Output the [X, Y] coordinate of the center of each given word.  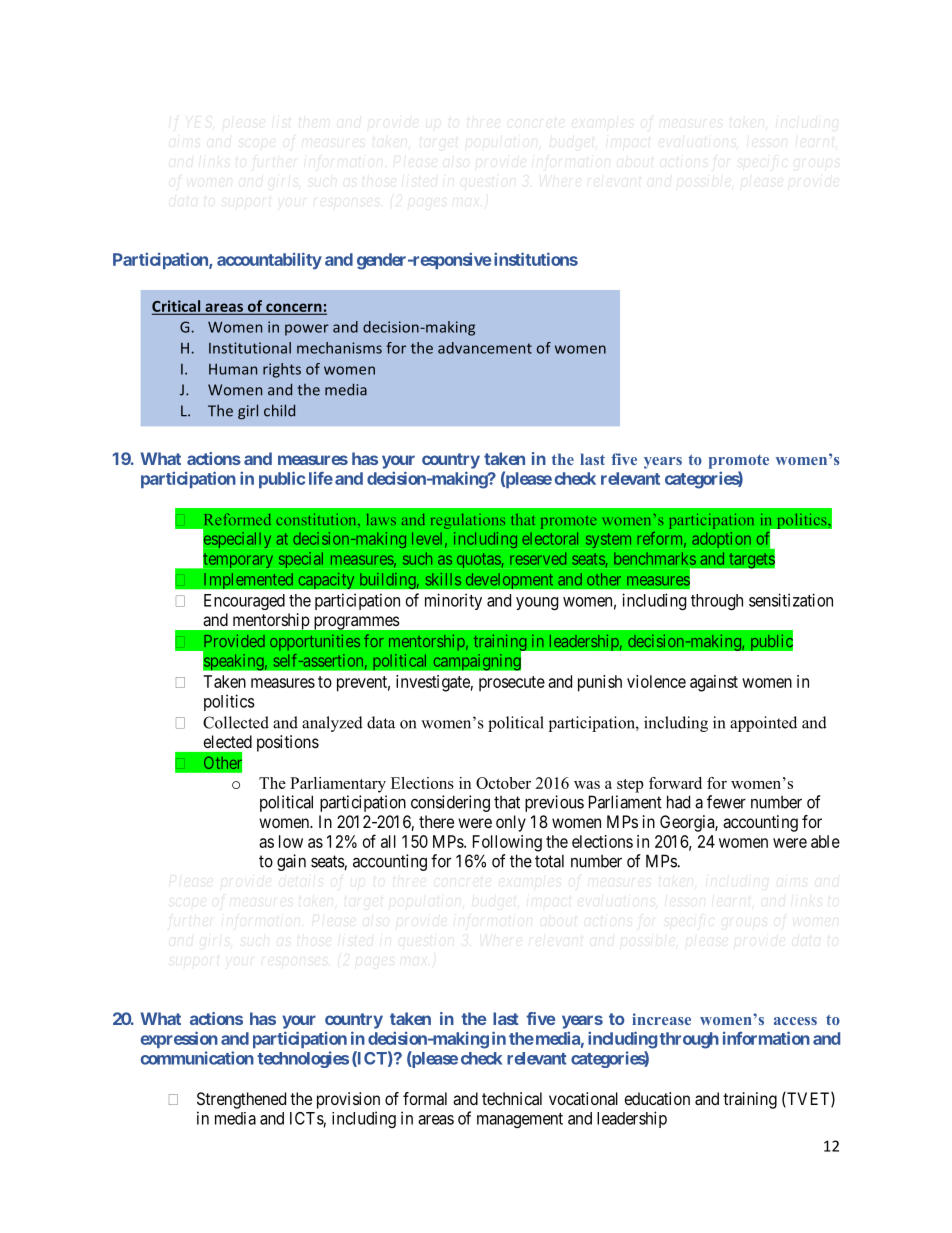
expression [179, 1039]
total [549, 861]
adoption [721, 540]
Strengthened [241, 1100]
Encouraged [244, 602]
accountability [269, 260]
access [795, 1021]
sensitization [791, 600]
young [537, 603]
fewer [726, 802]
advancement [485, 348]
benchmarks [655, 558]
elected [228, 741]
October [503, 783]
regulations [468, 521]
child [279, 410]
